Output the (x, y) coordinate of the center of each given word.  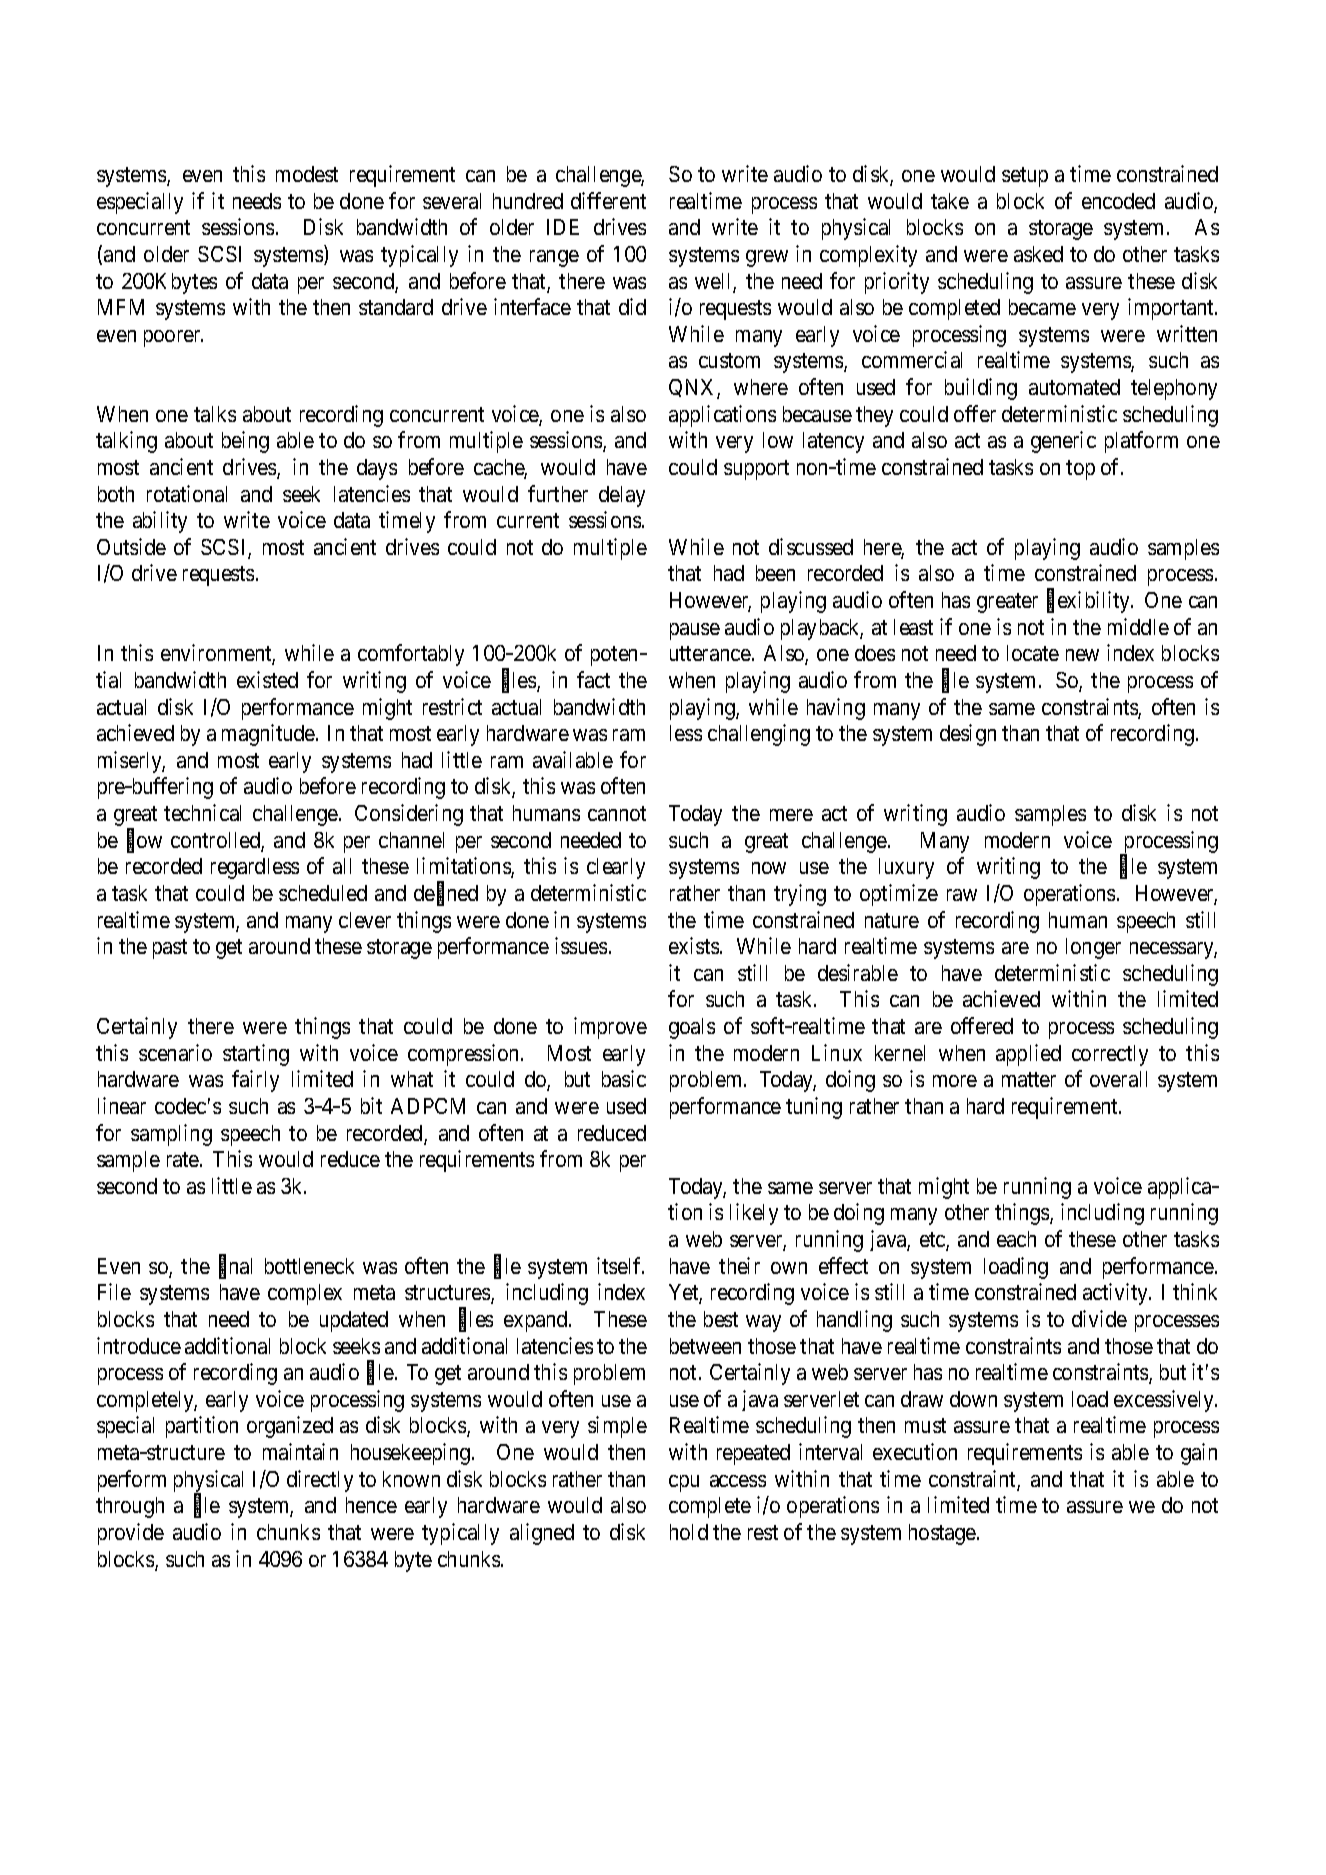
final (235, 1267)
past (170, 949)
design (968, 735)
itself (620, 1265)
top (1080, 470)
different (608, 200)
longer (1093, 948)
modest (307, 174)
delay (622, 496)
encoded (1118, 201)
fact (593, 679)
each (1016, 1239)
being (245, 442)
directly (320, 1481)
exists (694, 945)
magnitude (269, 735)
